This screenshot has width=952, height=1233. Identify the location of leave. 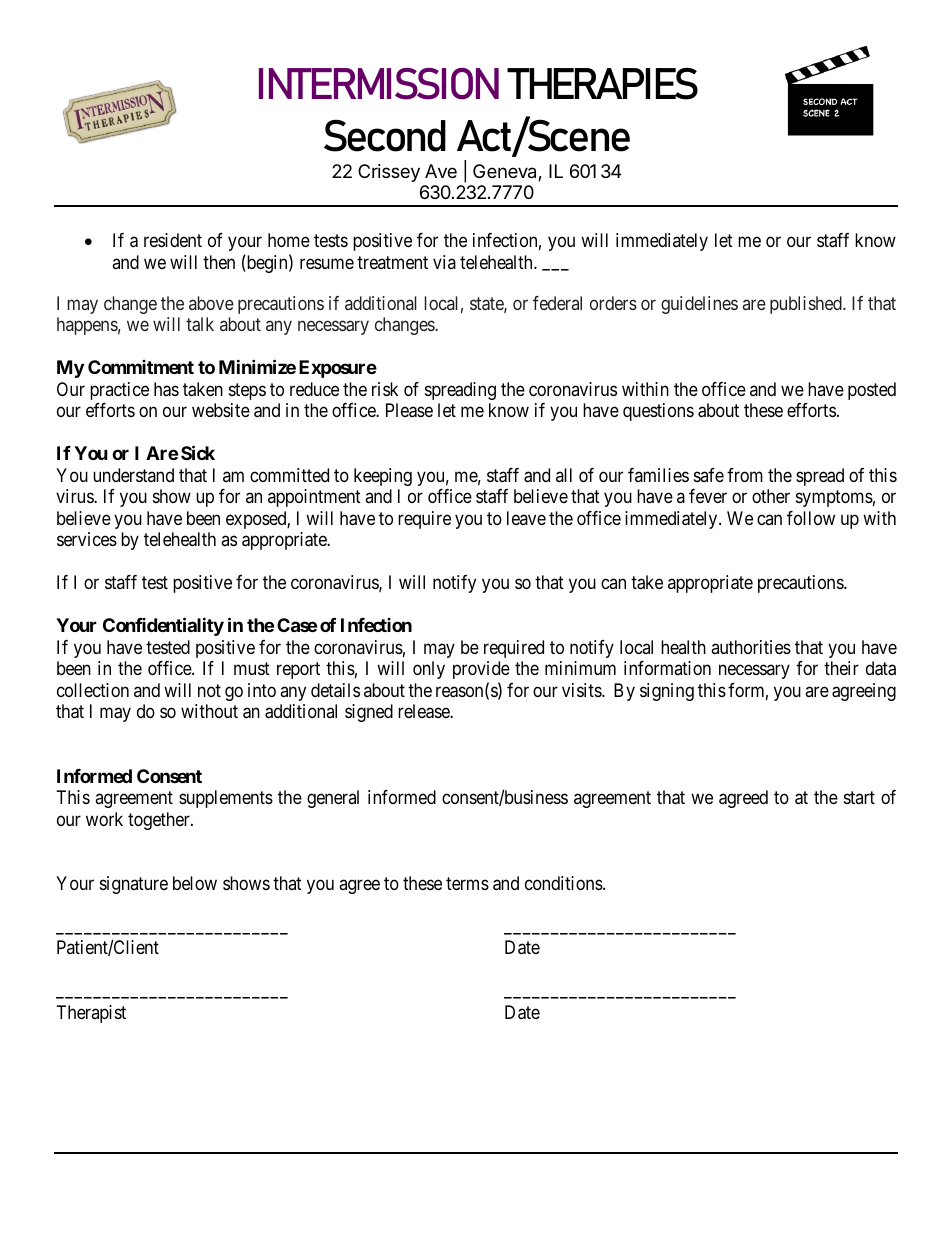
(526, 518).
